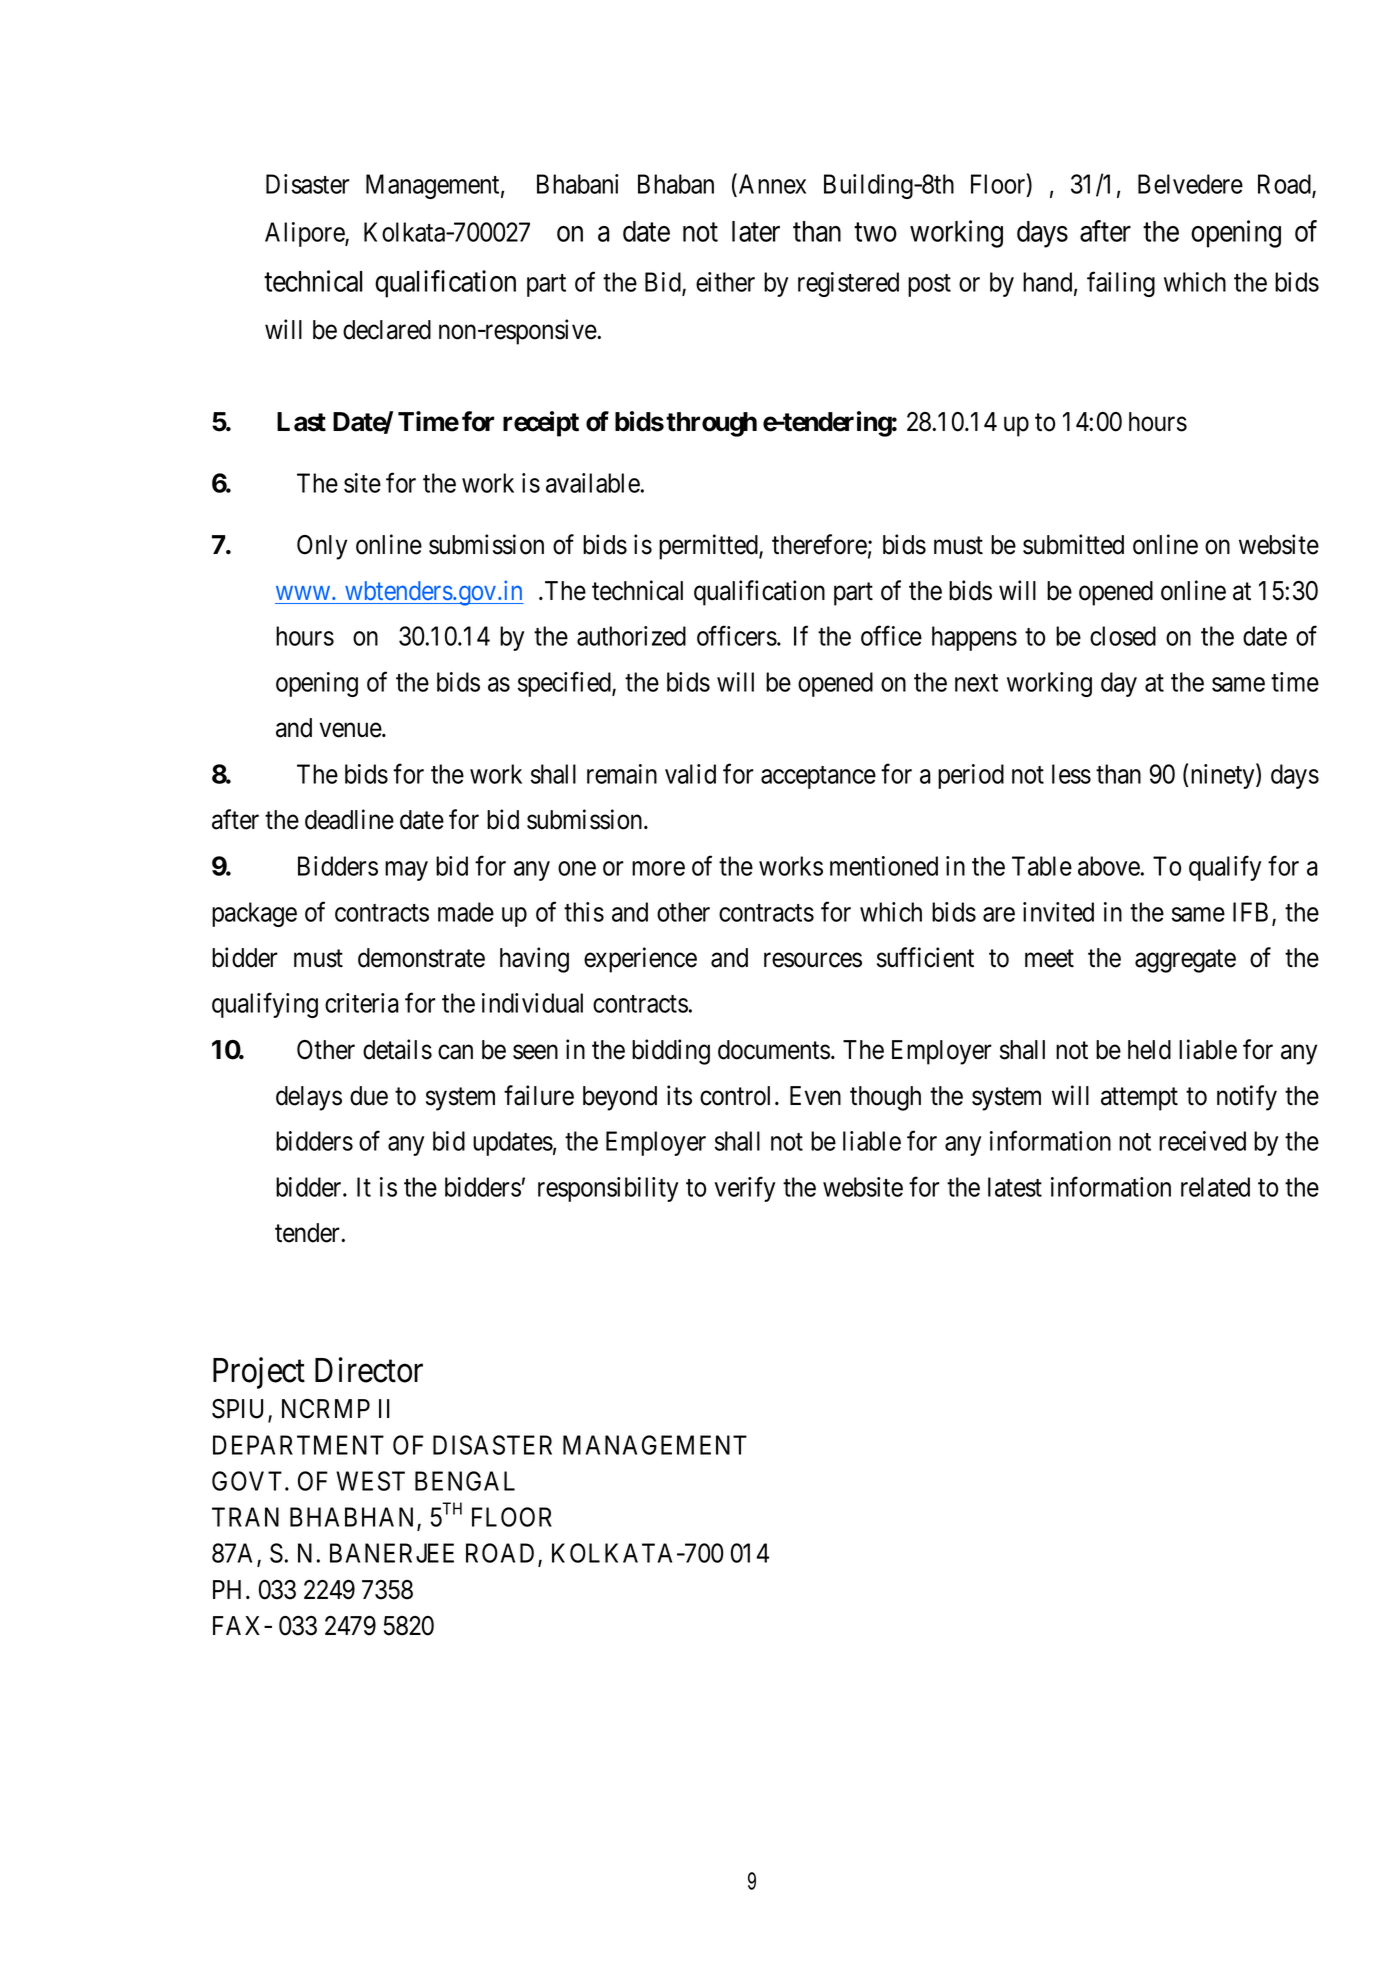  Describe the element at coordinates (744, 1189) in the image. I see `verify` at that location.
